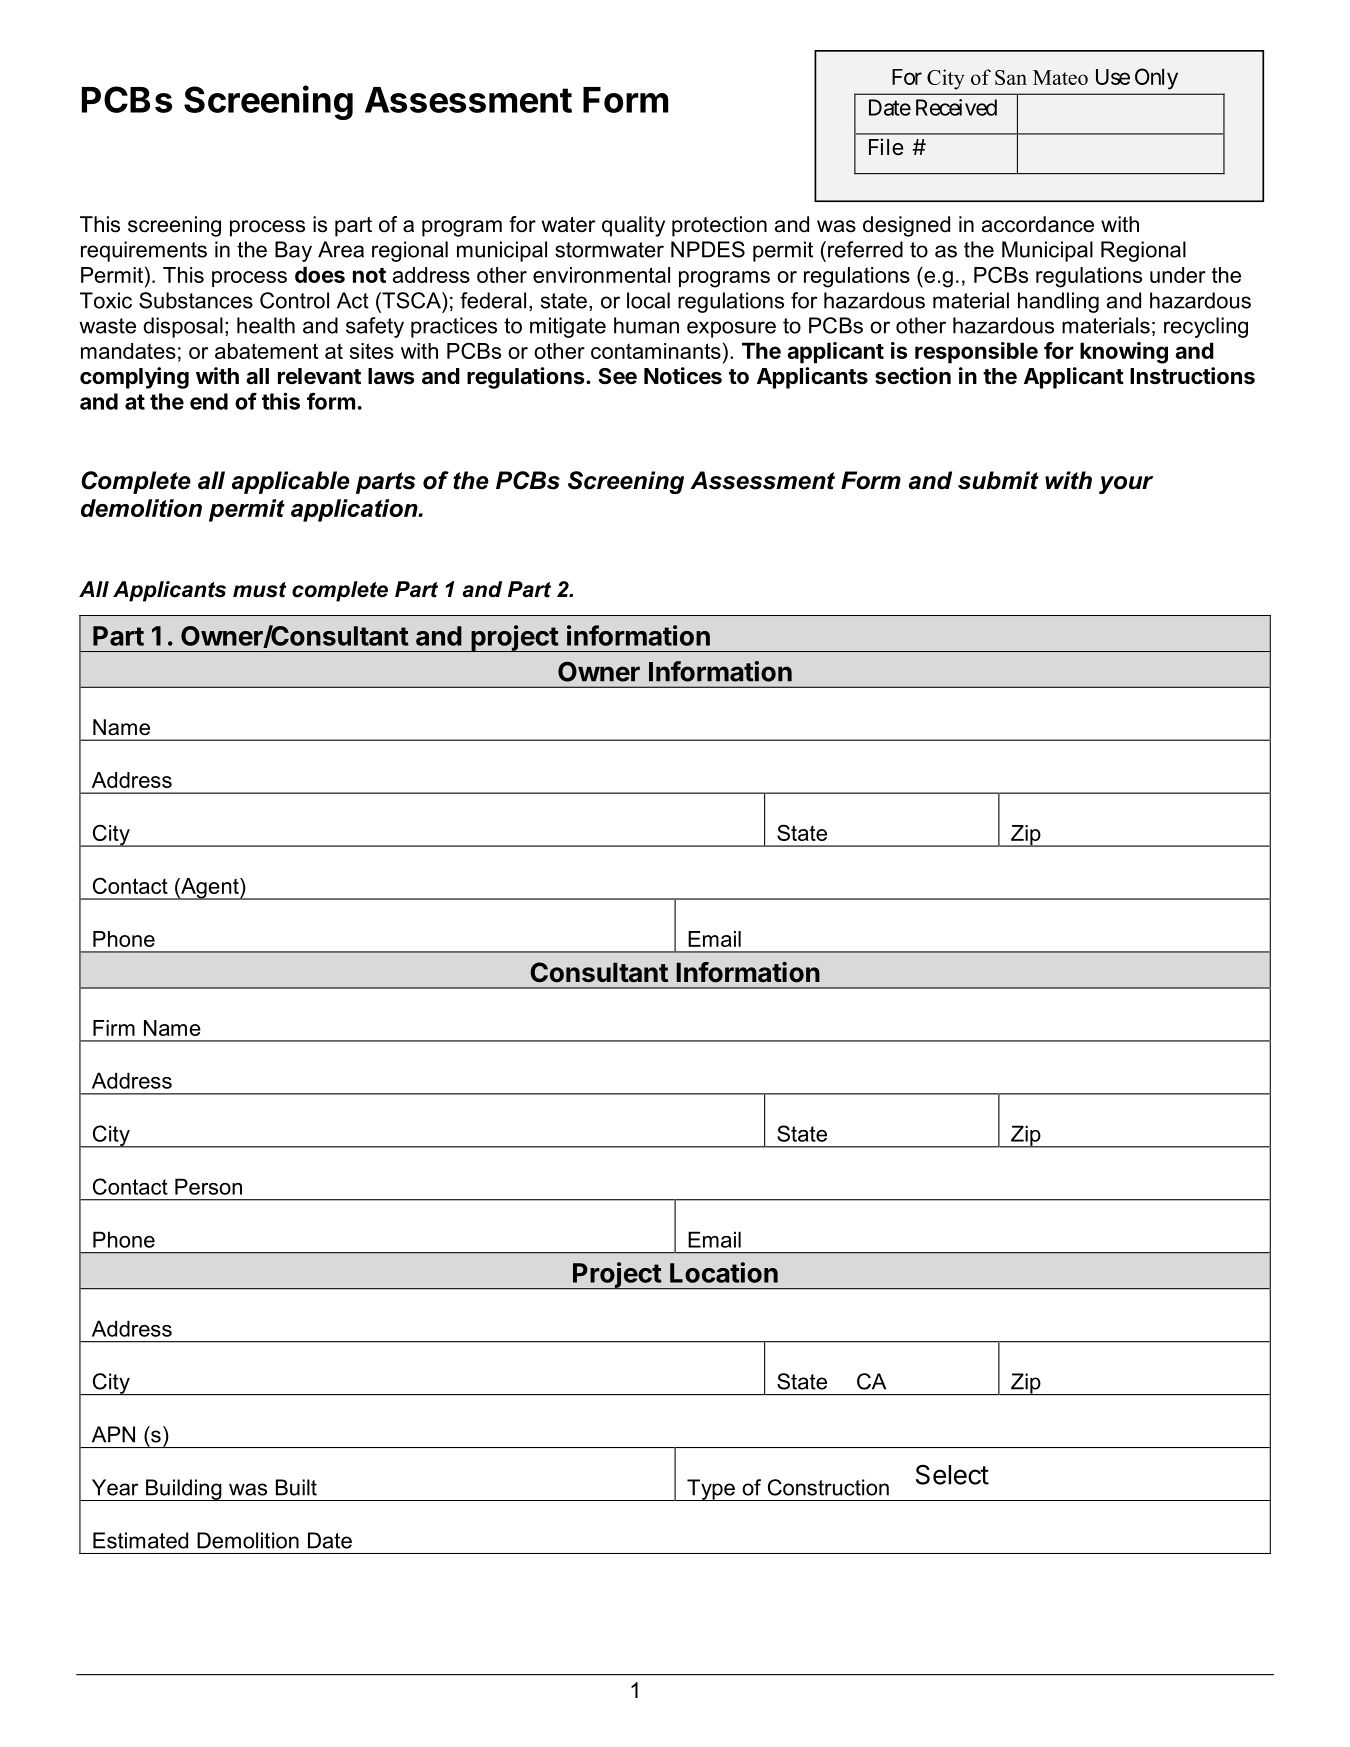  What do you see at coordinates (711, 1490) in the screenshot?
I see `Type` at bounding box center [711, 1490].
